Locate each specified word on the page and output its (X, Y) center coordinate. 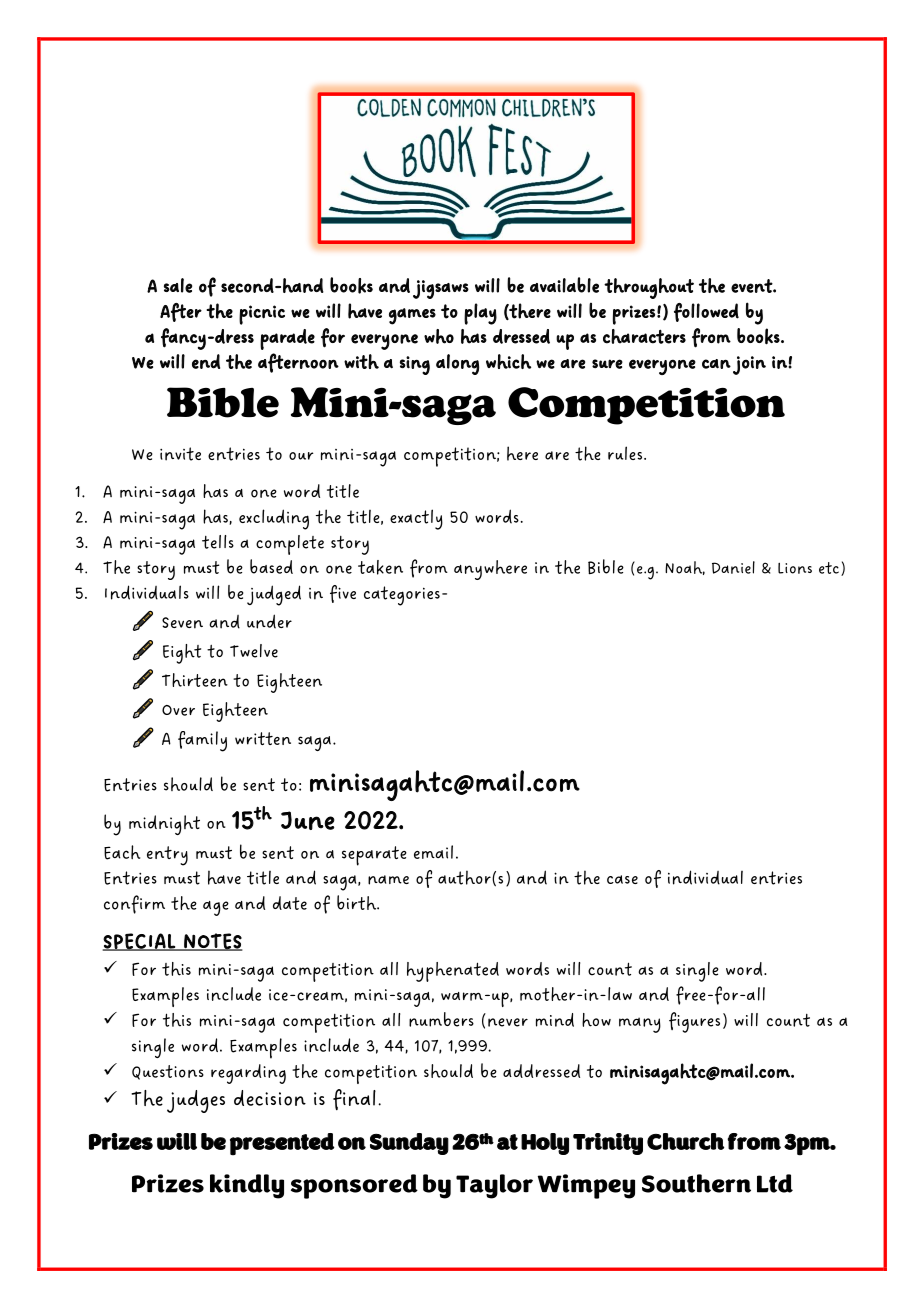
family (202, 741)
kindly (247, 1186)
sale (178, 285)
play (480, 314)
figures (694, 1022)
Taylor (494, 1186)
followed (706, 312)
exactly (416, 519)
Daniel (733, 567)
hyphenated (453, 972)
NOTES (212, 942)
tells (218, 542)
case (622, 879)
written (263, 738)
